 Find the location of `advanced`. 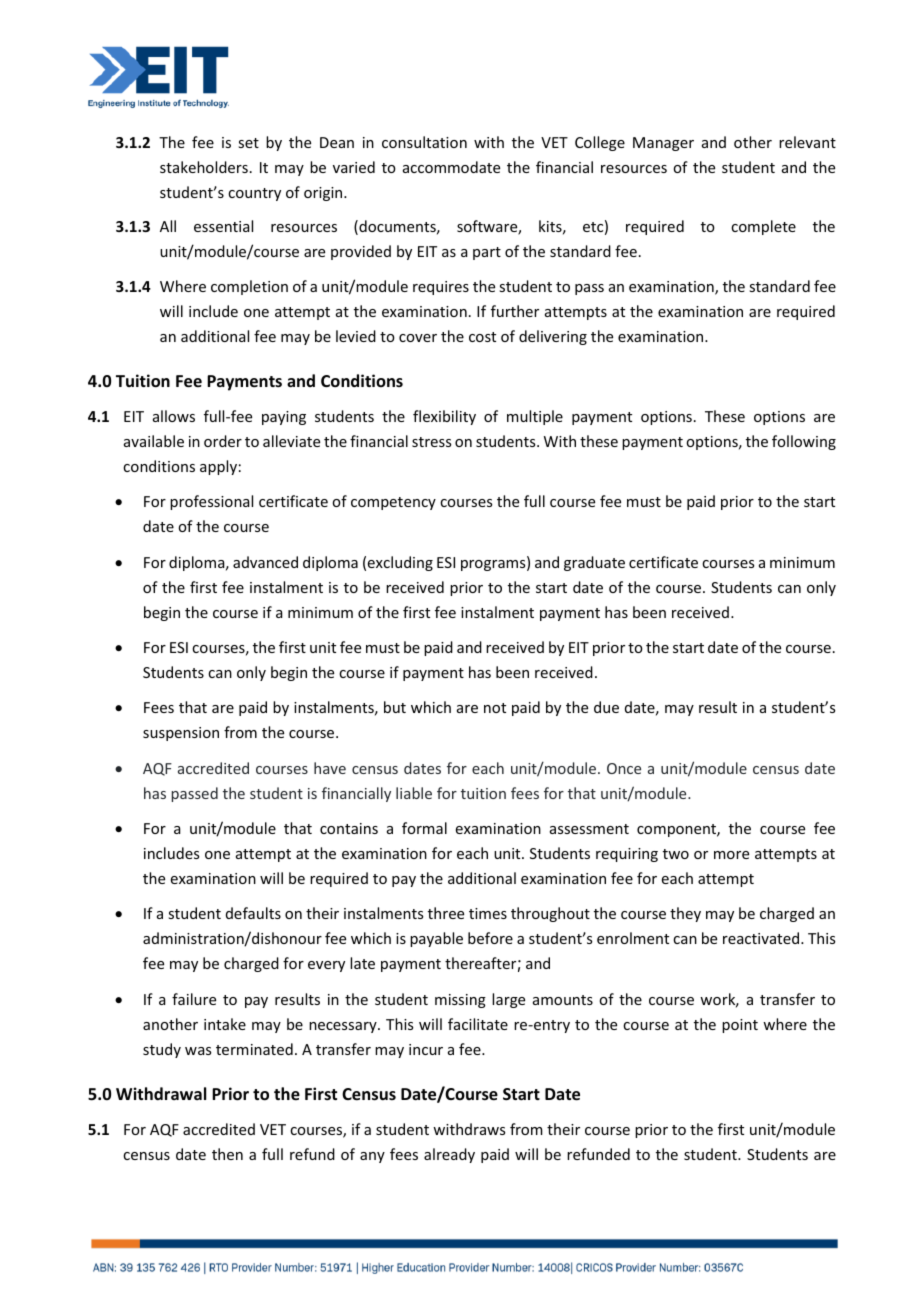

advanced is located at coordinates (265, 562).
